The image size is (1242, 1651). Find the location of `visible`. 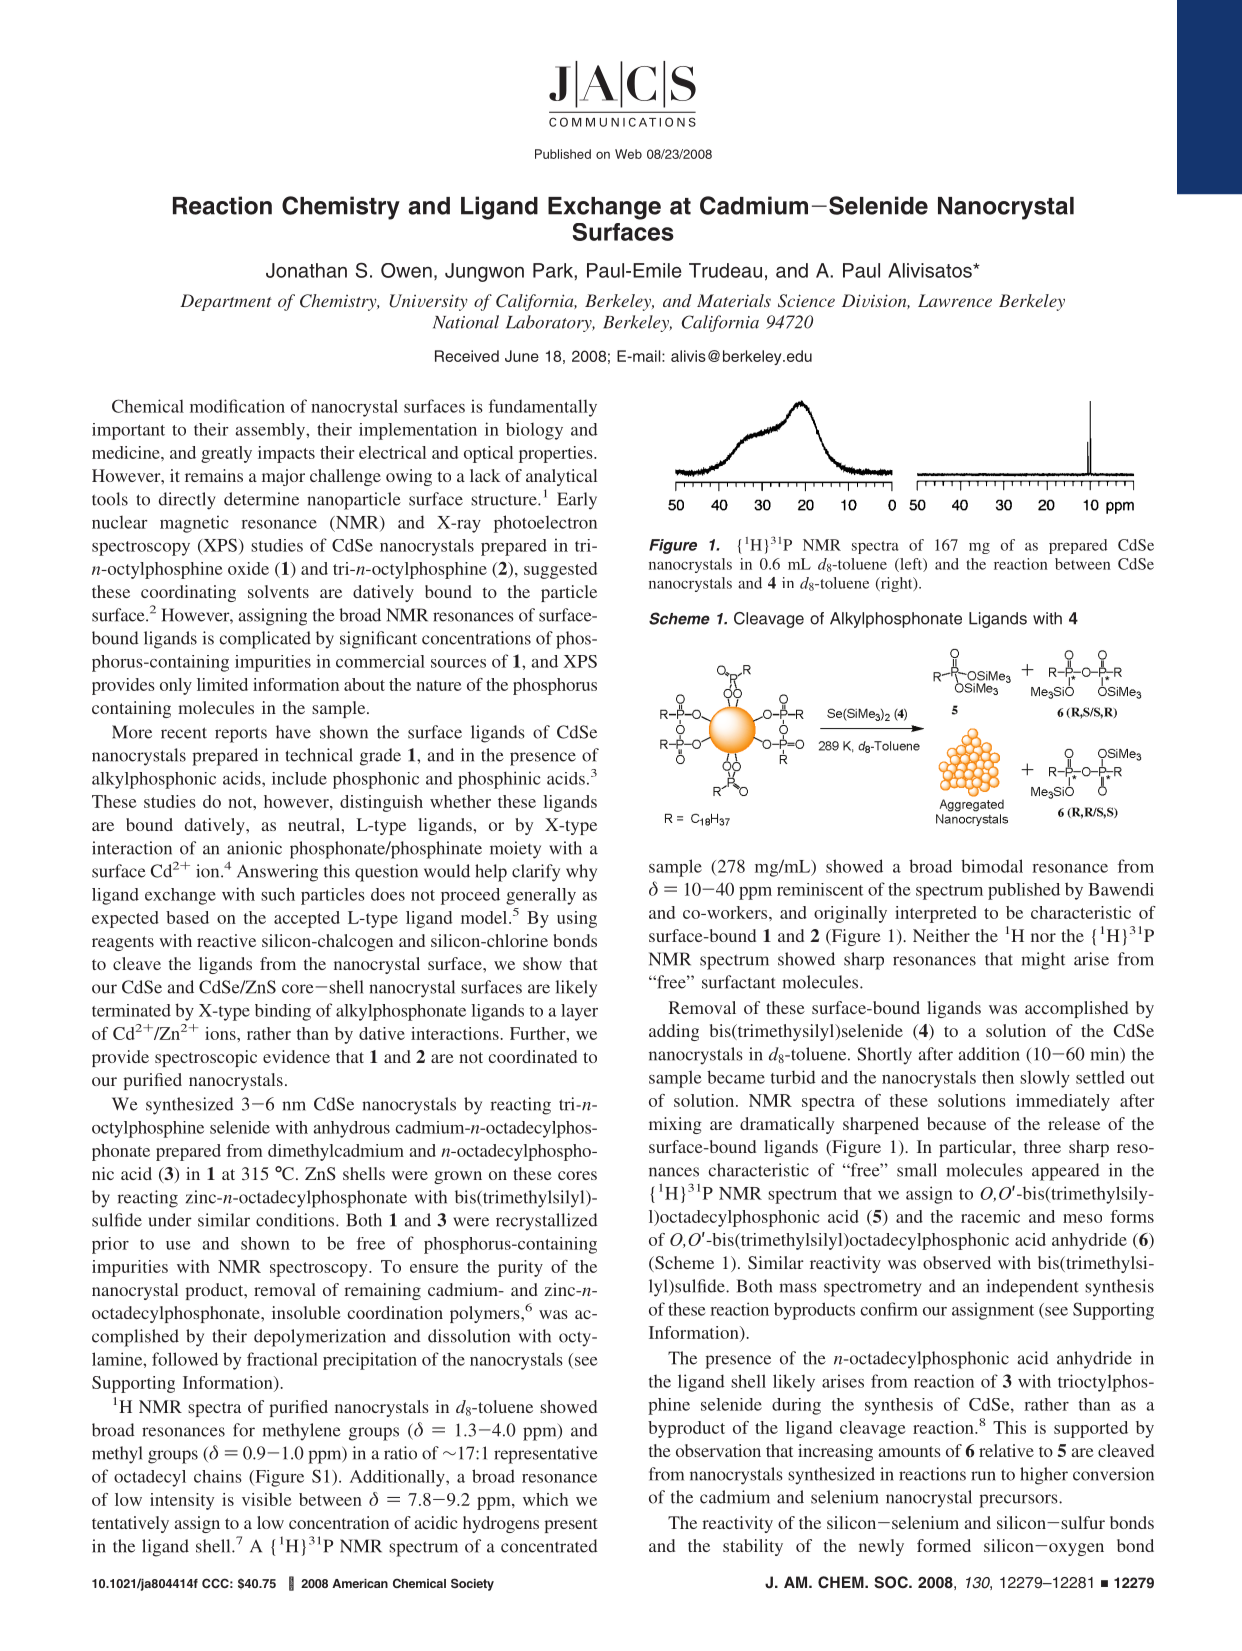

visible is located at coordinates (266, 1499).
